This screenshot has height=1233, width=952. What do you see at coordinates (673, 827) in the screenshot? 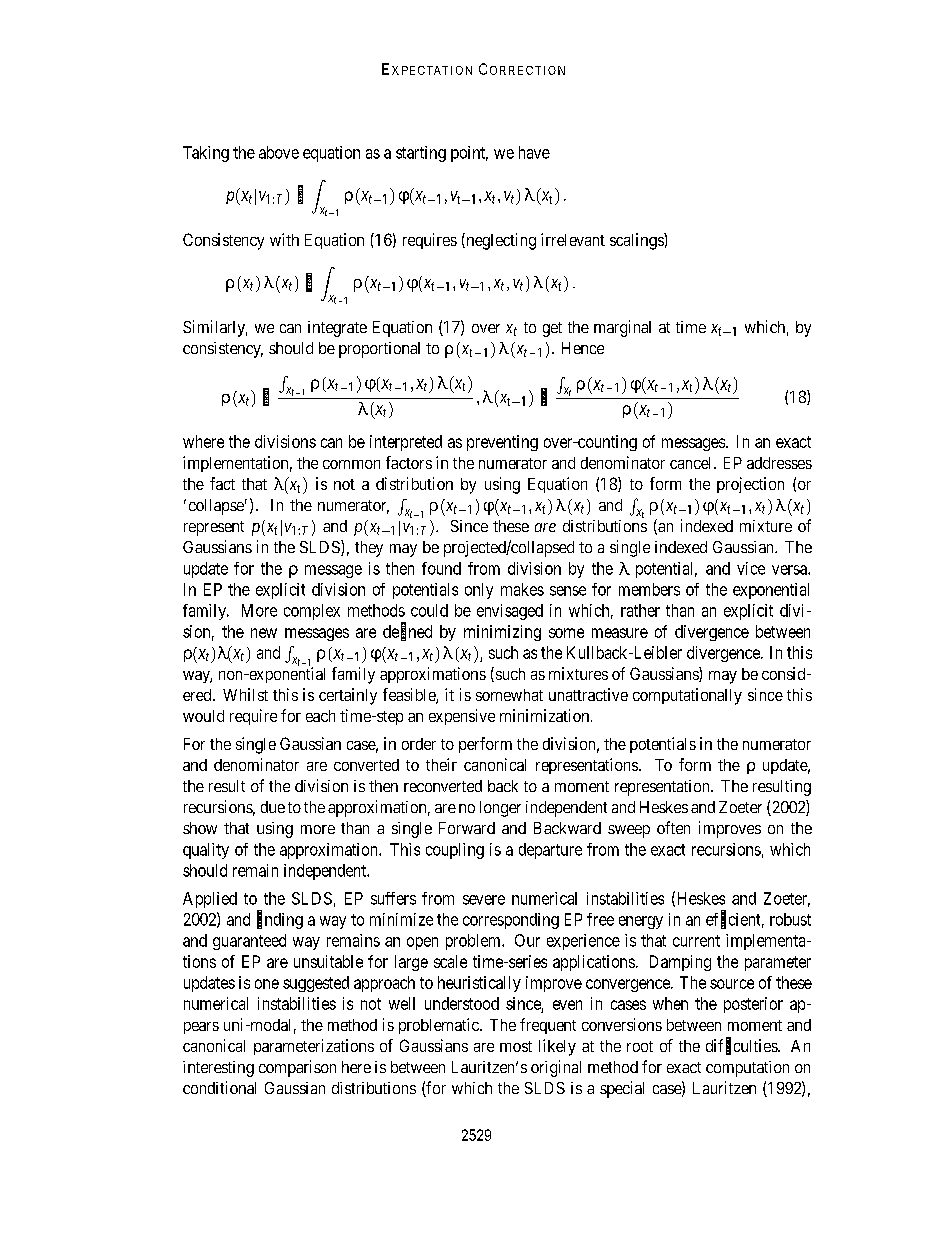
I see `often` at bounding box center [673, 827].
